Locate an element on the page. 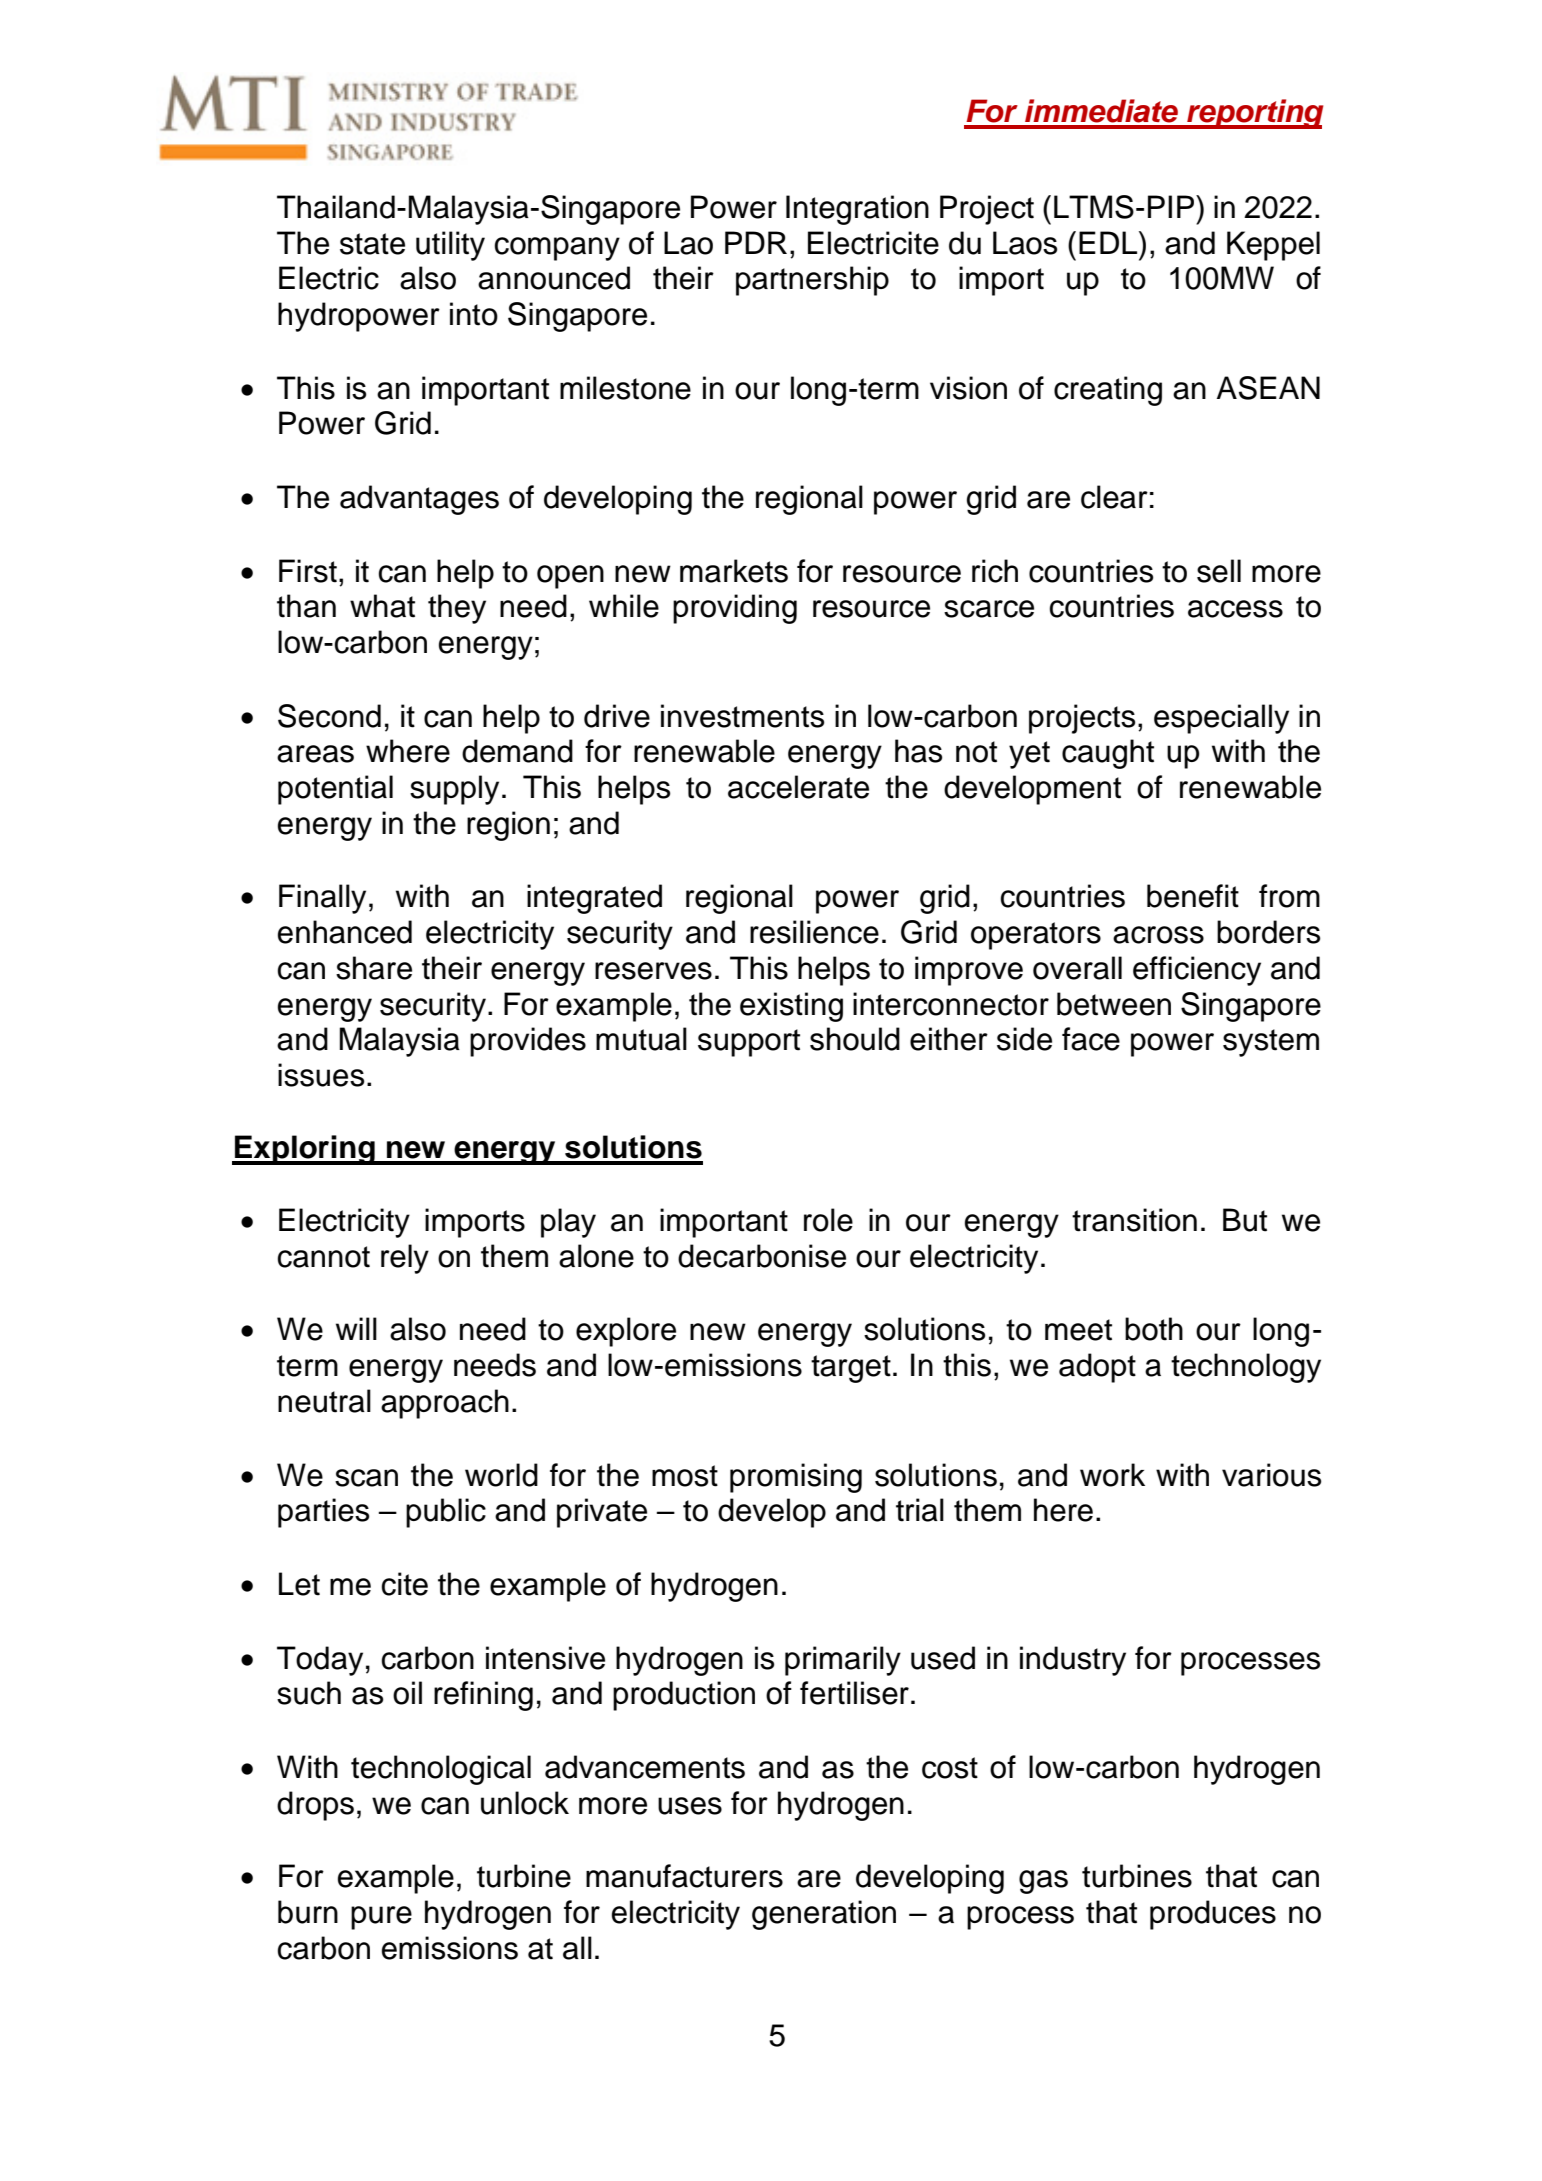 Image resolution: width=1542 pixels, height=2181 pixels. existing is located at coordinates (791, 1007).
